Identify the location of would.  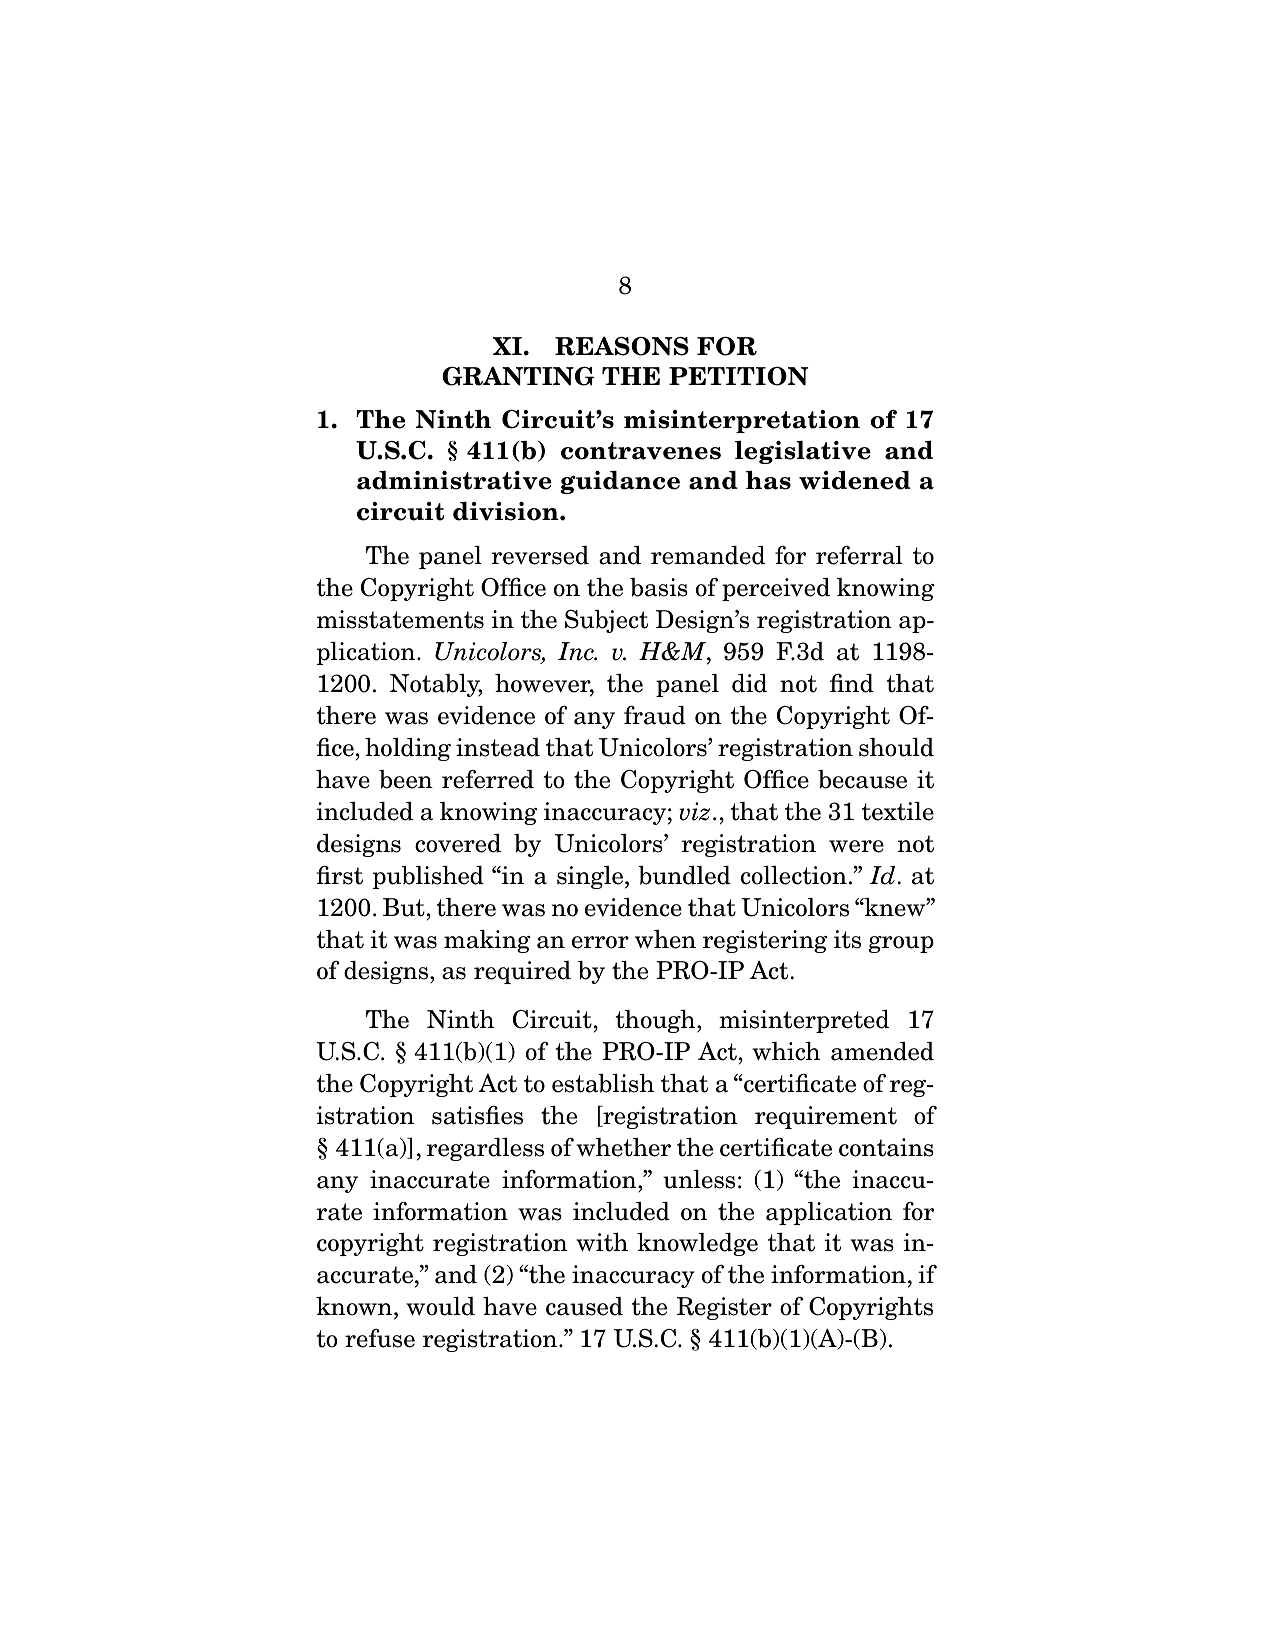
(440, 1306).
